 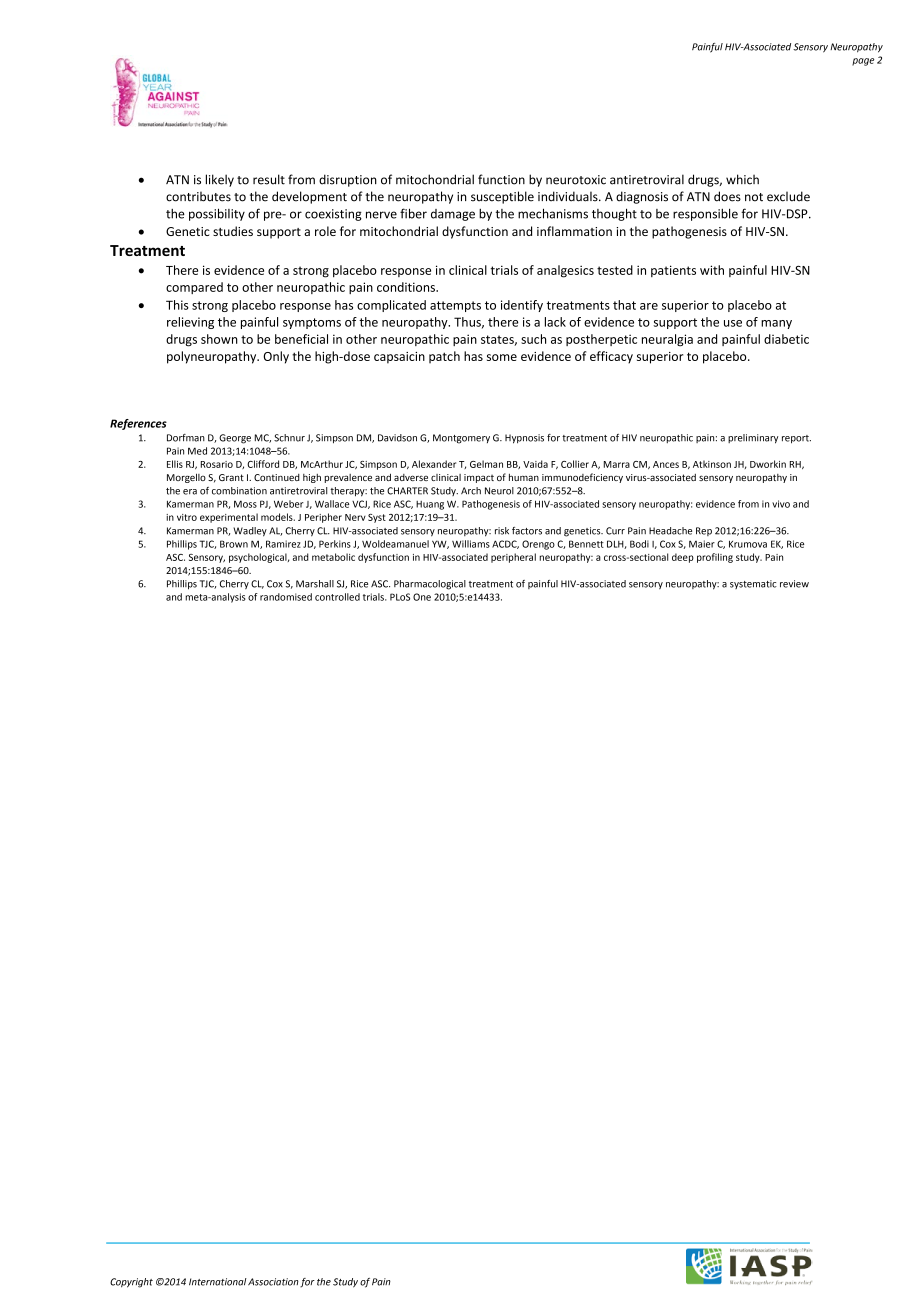 I want to click on shown, so click(x=219, y=339).
